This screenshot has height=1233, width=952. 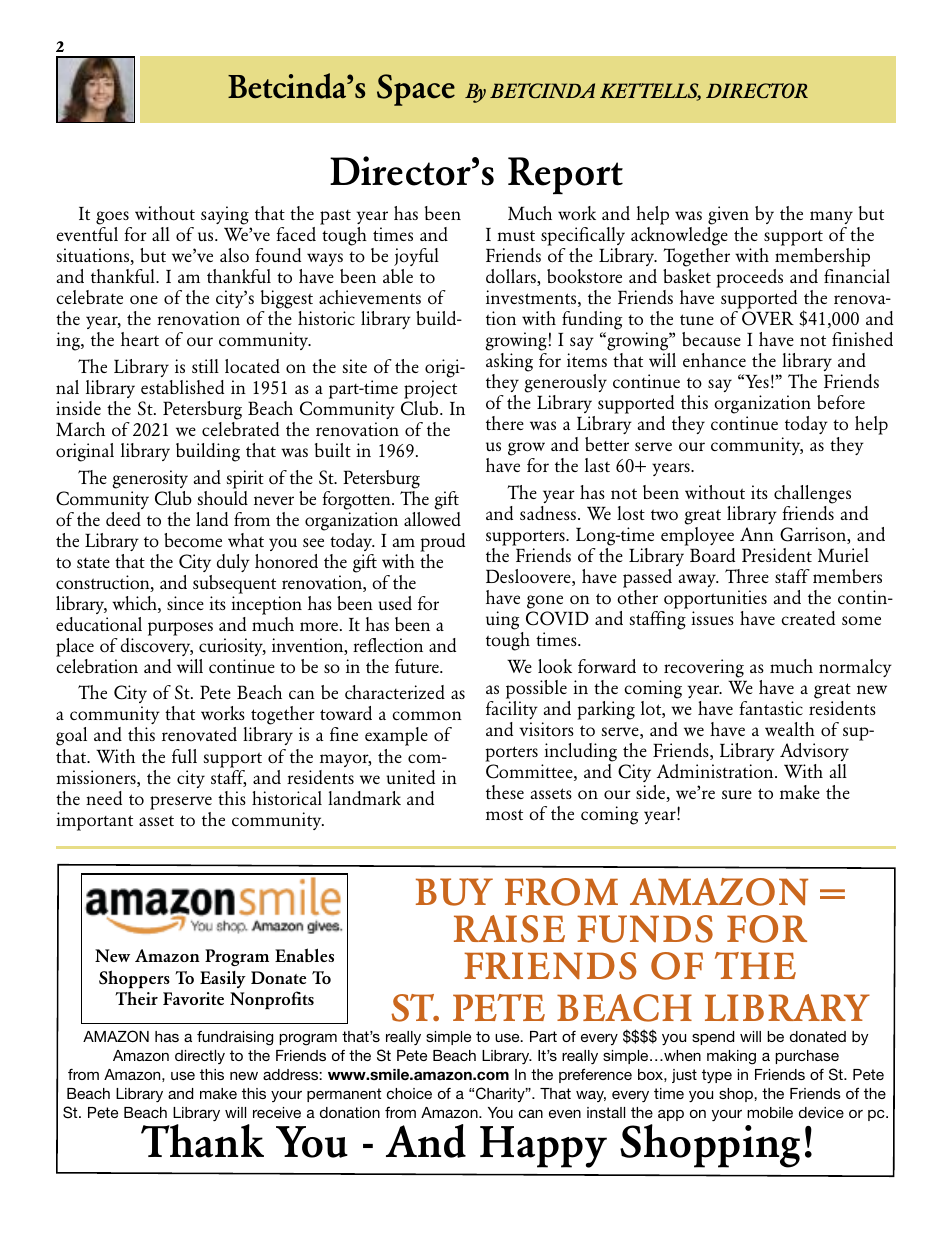 What do you see at coordinates (226, 217) in the screenshot?
I see `saying` at bounding box center [226, 217].
